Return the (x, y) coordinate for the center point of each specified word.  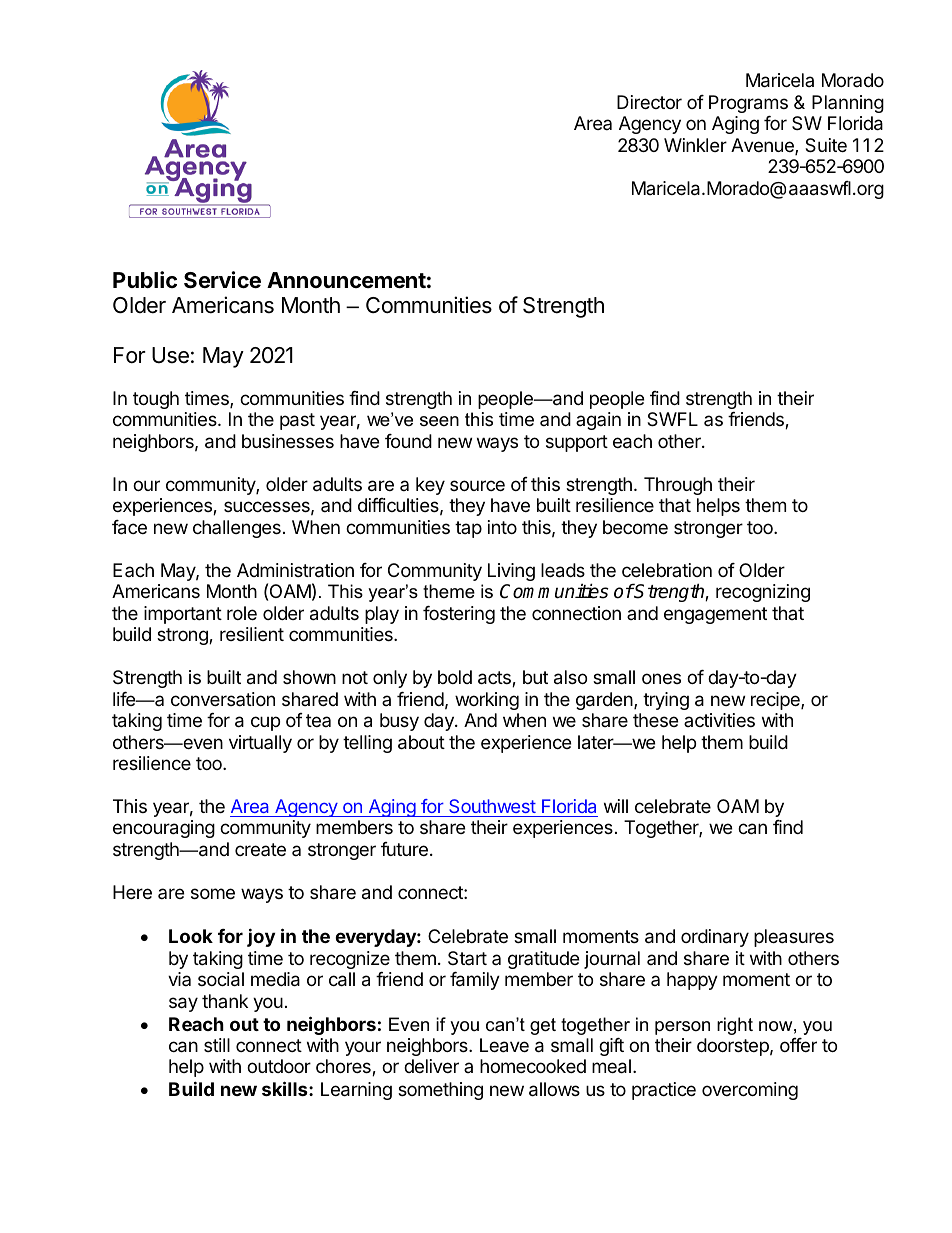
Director (649, 102)
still (217, 1045)
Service (222, 280)
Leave (504, 1045)
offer (798, 1045)
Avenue (763, 146)
